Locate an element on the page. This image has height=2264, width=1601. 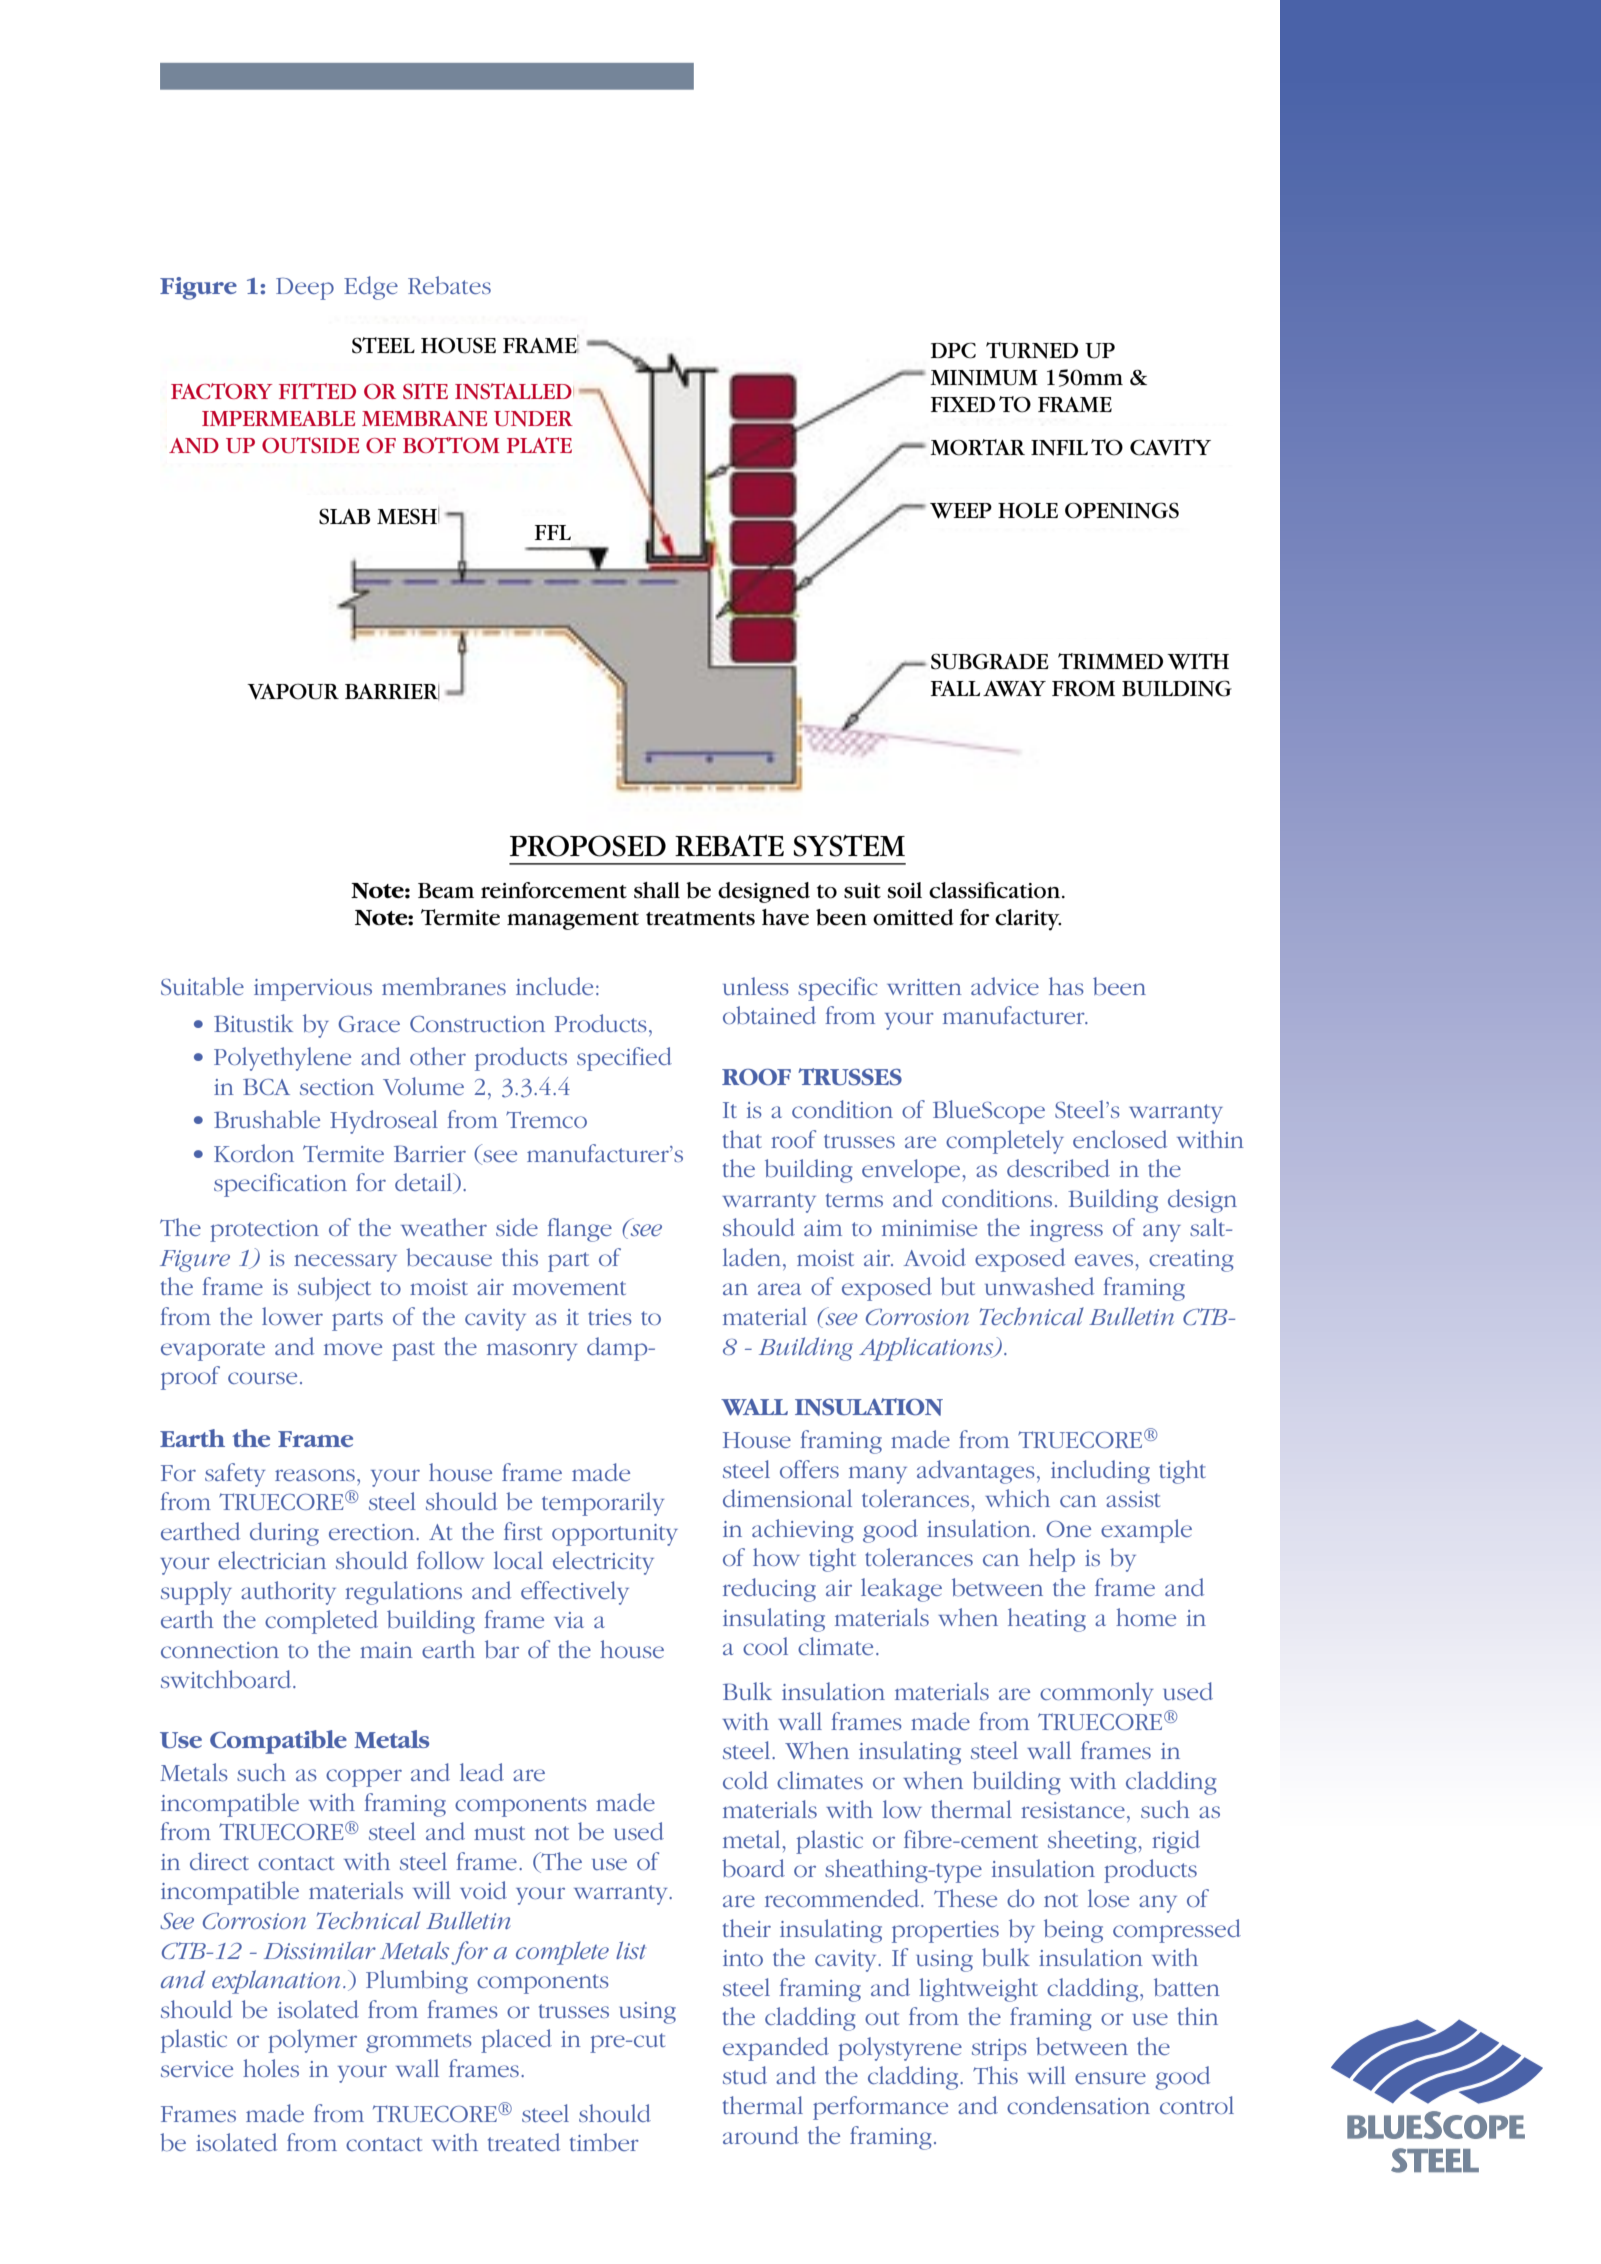
VAPOUR is located at coordinates (293, 691).
